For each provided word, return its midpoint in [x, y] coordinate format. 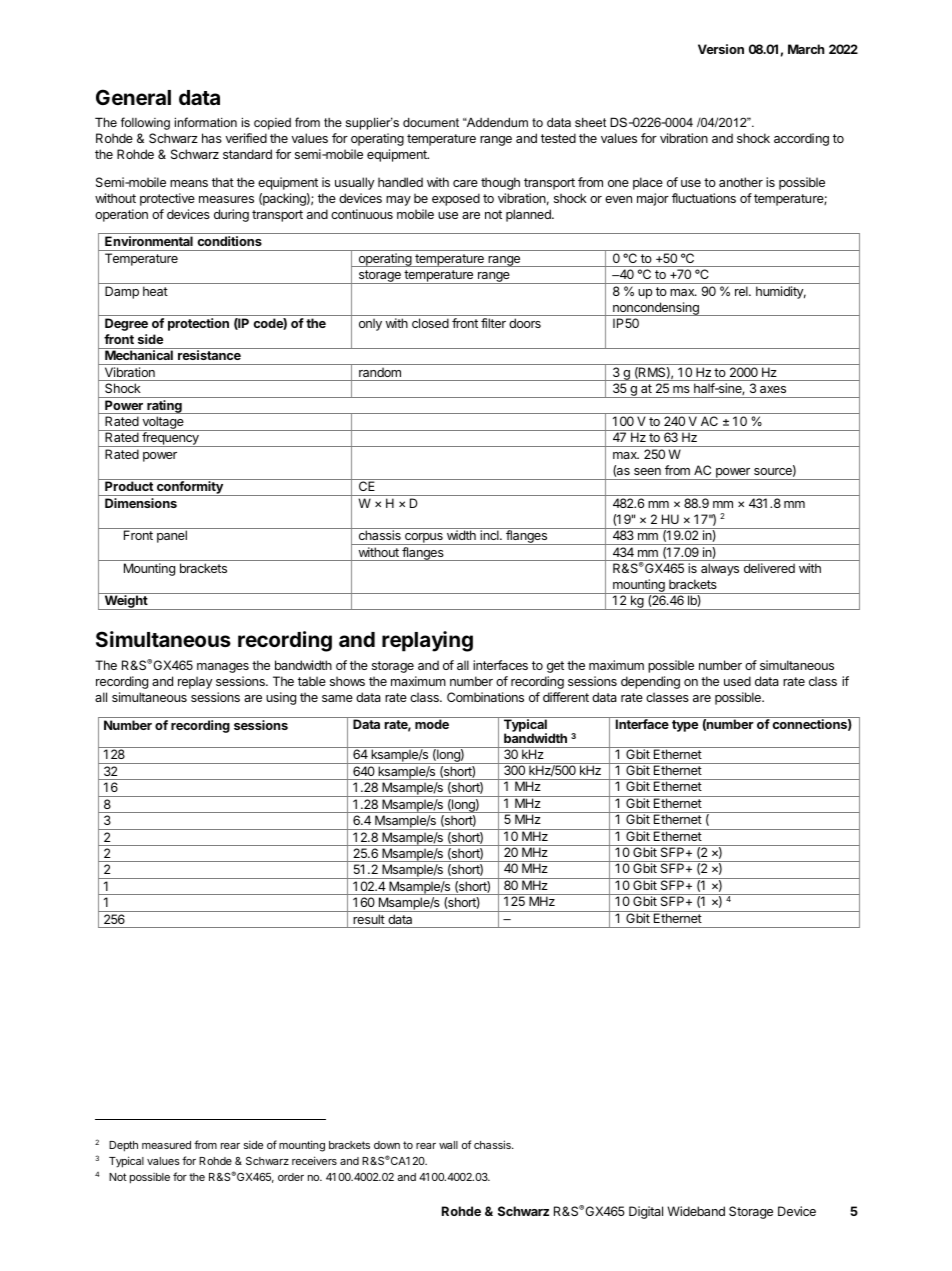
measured [166, 1145]
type [685, 726]
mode [432, 724]
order [291, 1177]
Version [721, 49]
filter [493, 323]
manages [223, 668]
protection [198, 324]
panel [172, 536]
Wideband [696, 1211]
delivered [769, 568]
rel [742, 291]
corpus [424, 539]
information [206, 122]
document [431, 122]
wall [448, 1145]
